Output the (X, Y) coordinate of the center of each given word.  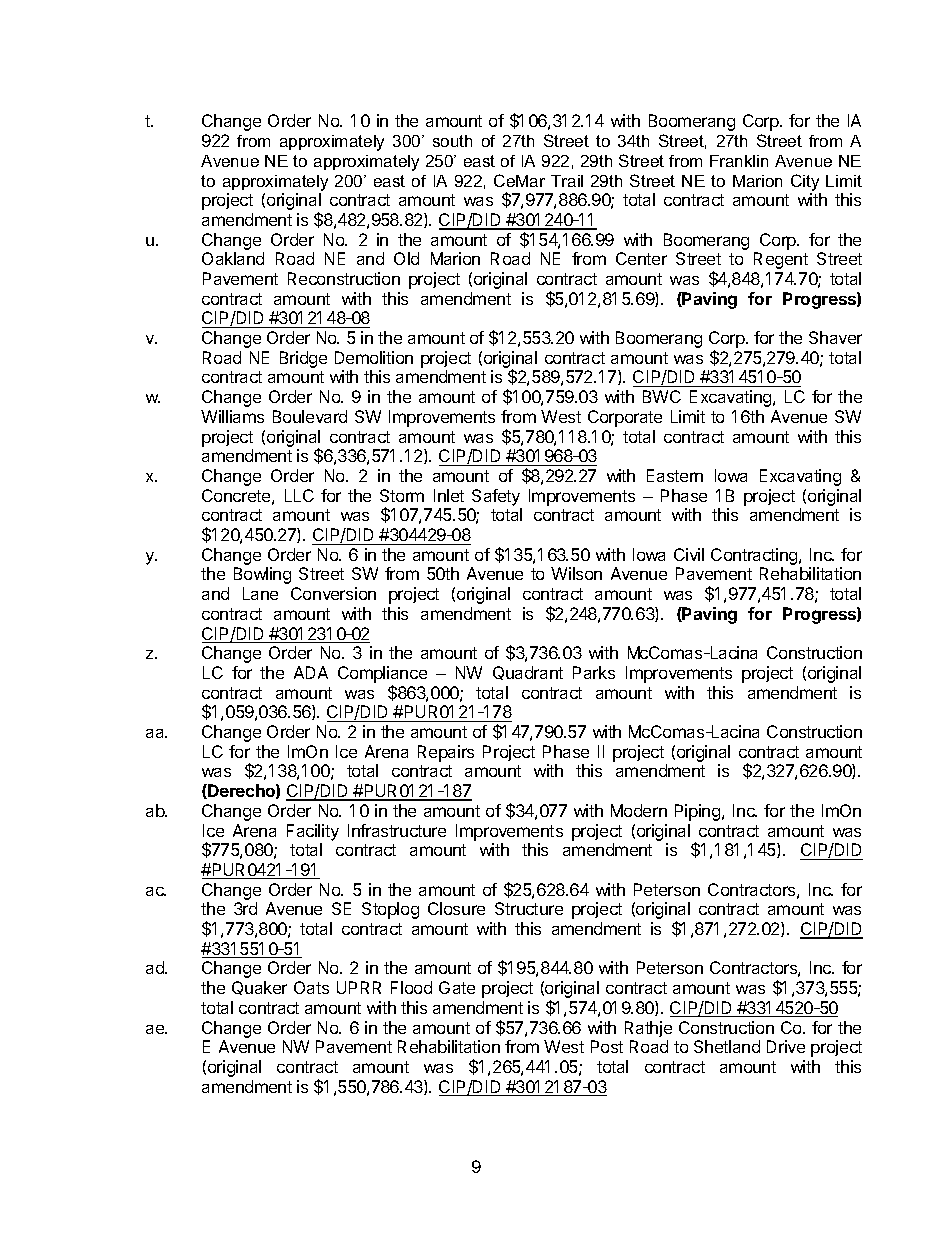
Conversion (333, 593)
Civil (689, 554)
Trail (567, 181)
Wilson (576, 573)
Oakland (233, 258)
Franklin (739, 161)
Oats (311, 987)
